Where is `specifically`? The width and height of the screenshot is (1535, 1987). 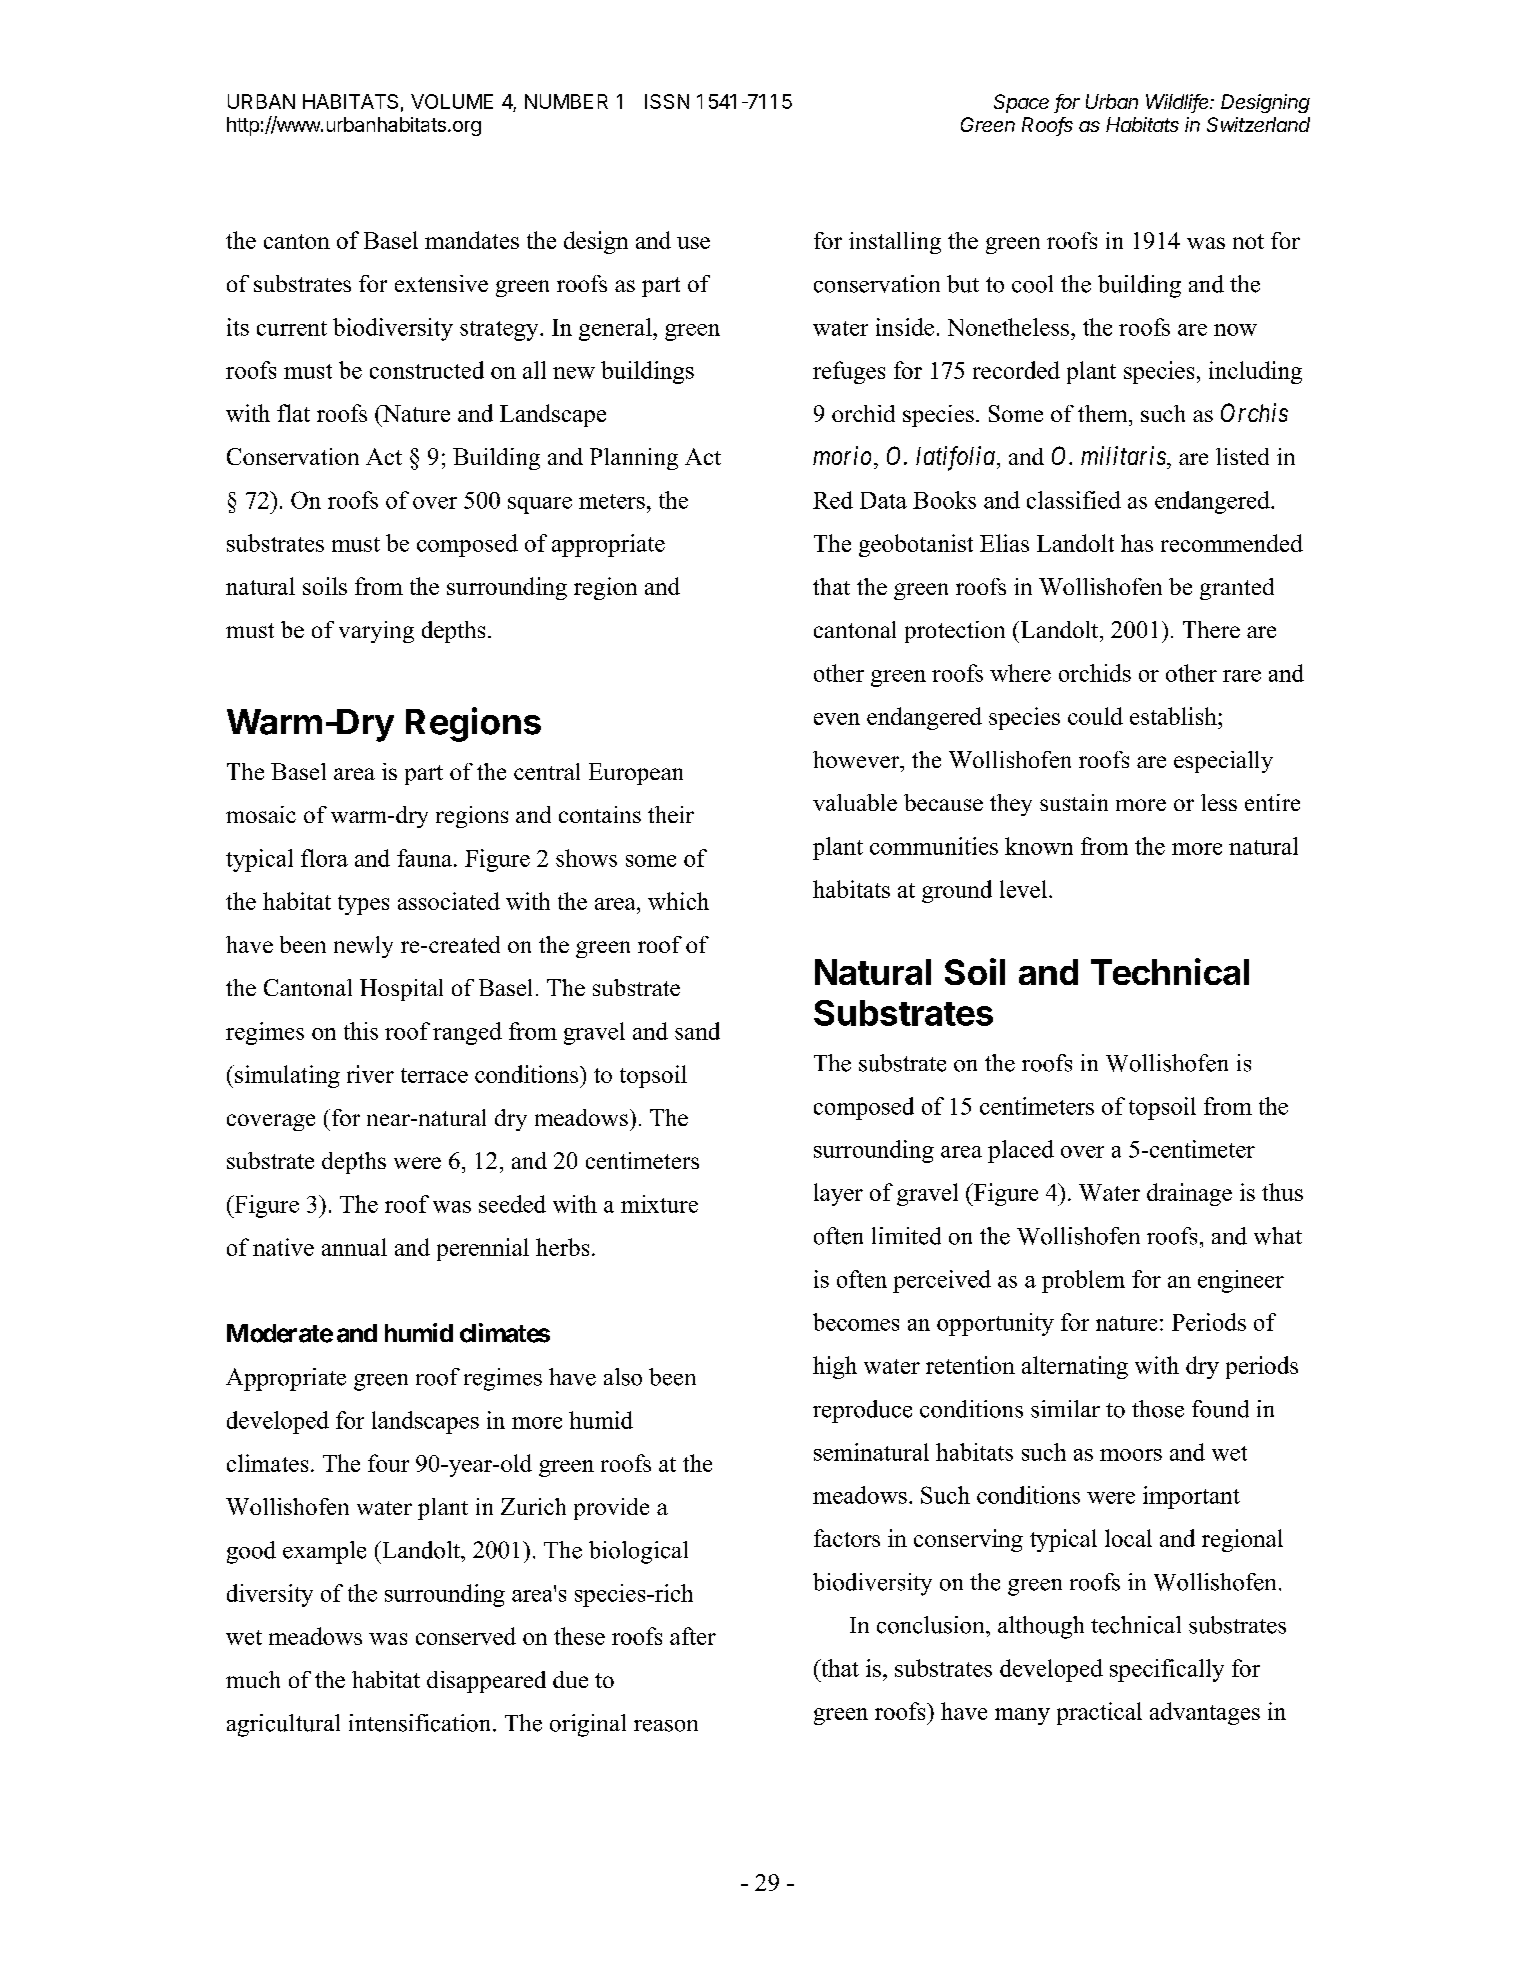
specifically is located at coordinates (1167, 1670).
